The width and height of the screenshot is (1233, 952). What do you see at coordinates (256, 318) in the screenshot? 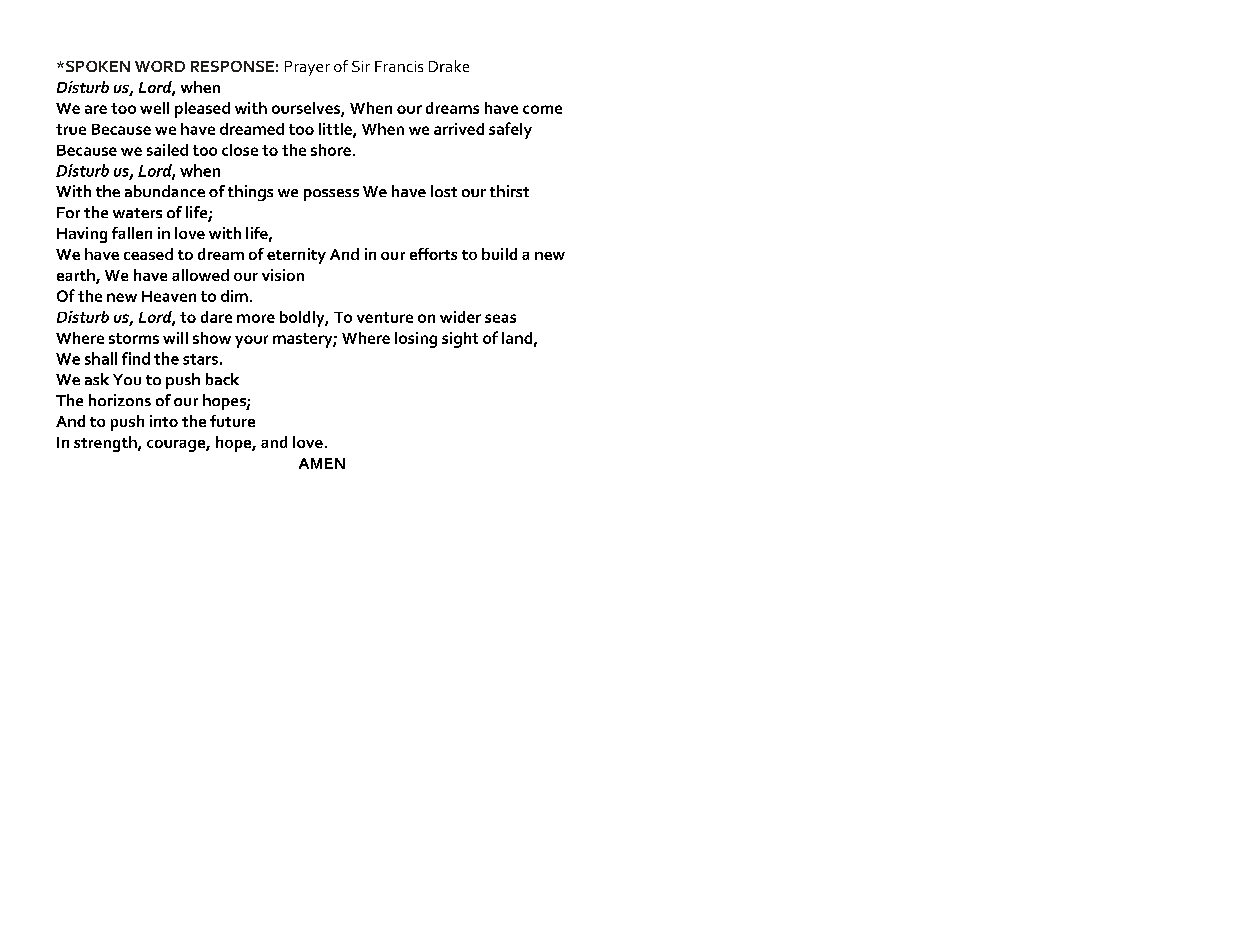
I see `more` at bounding box center [256, 318].
